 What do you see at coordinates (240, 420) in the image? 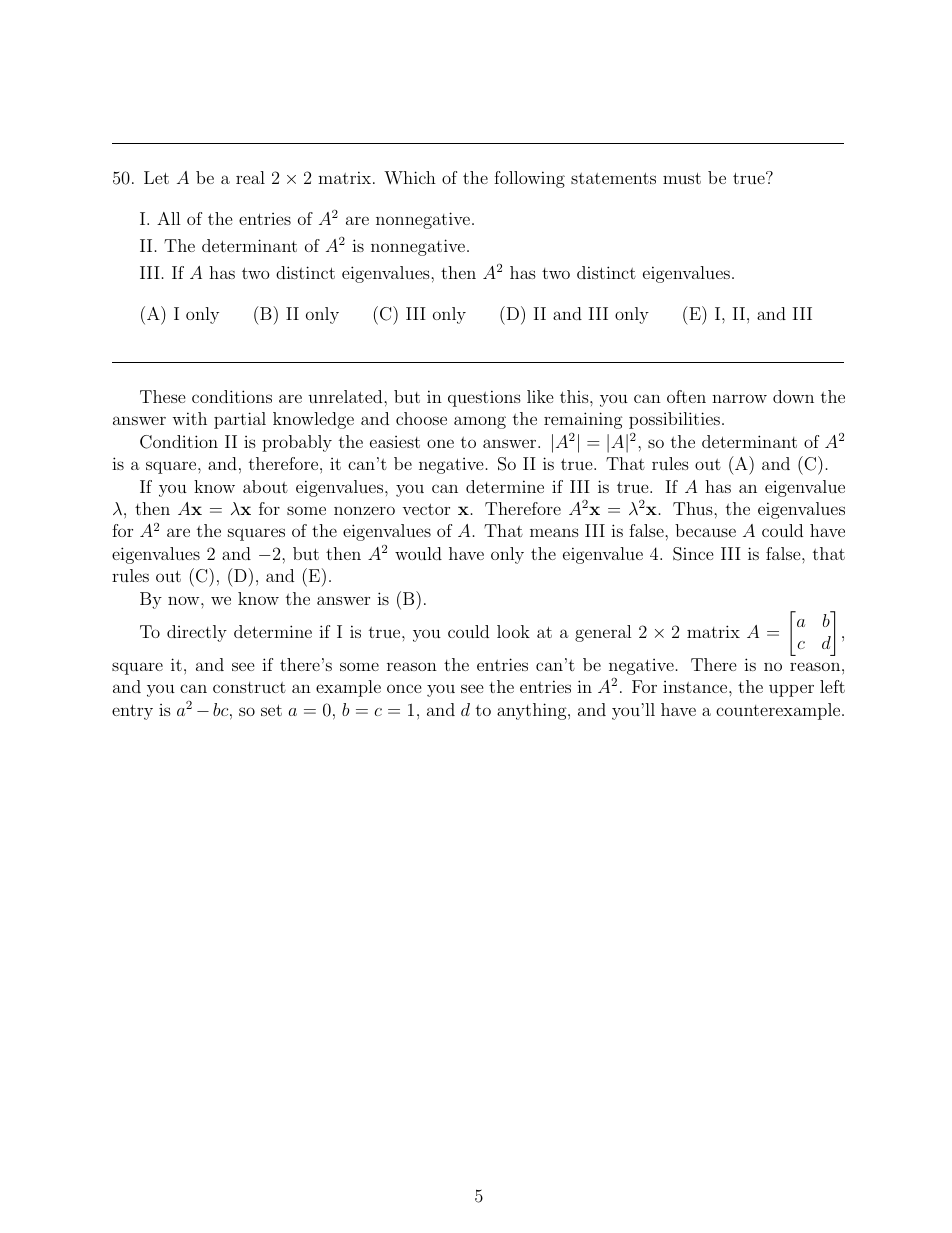
I see `partial` at bounding box center [240, 420].
